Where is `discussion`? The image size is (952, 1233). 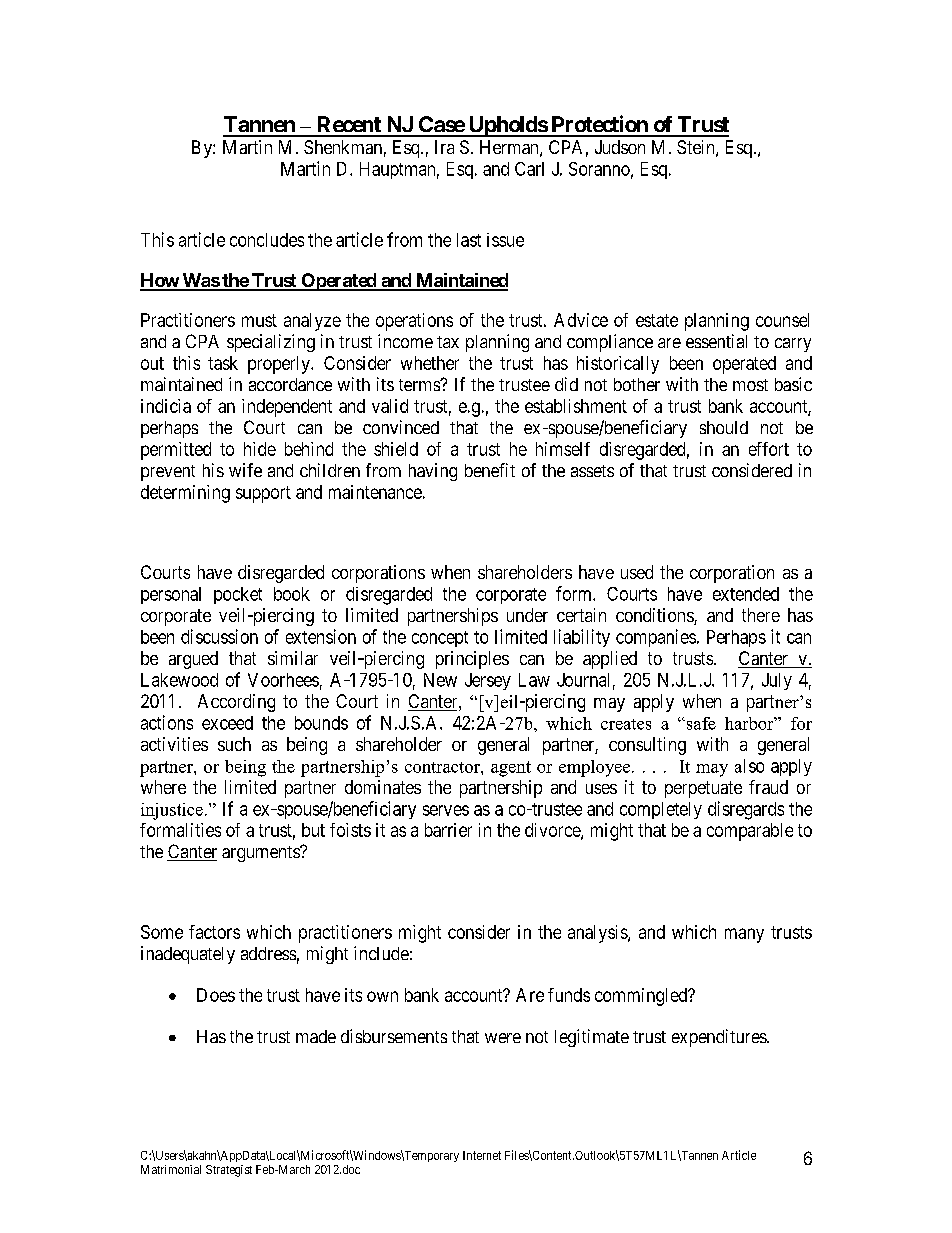
discussion is located at coordinates (219, 636).
